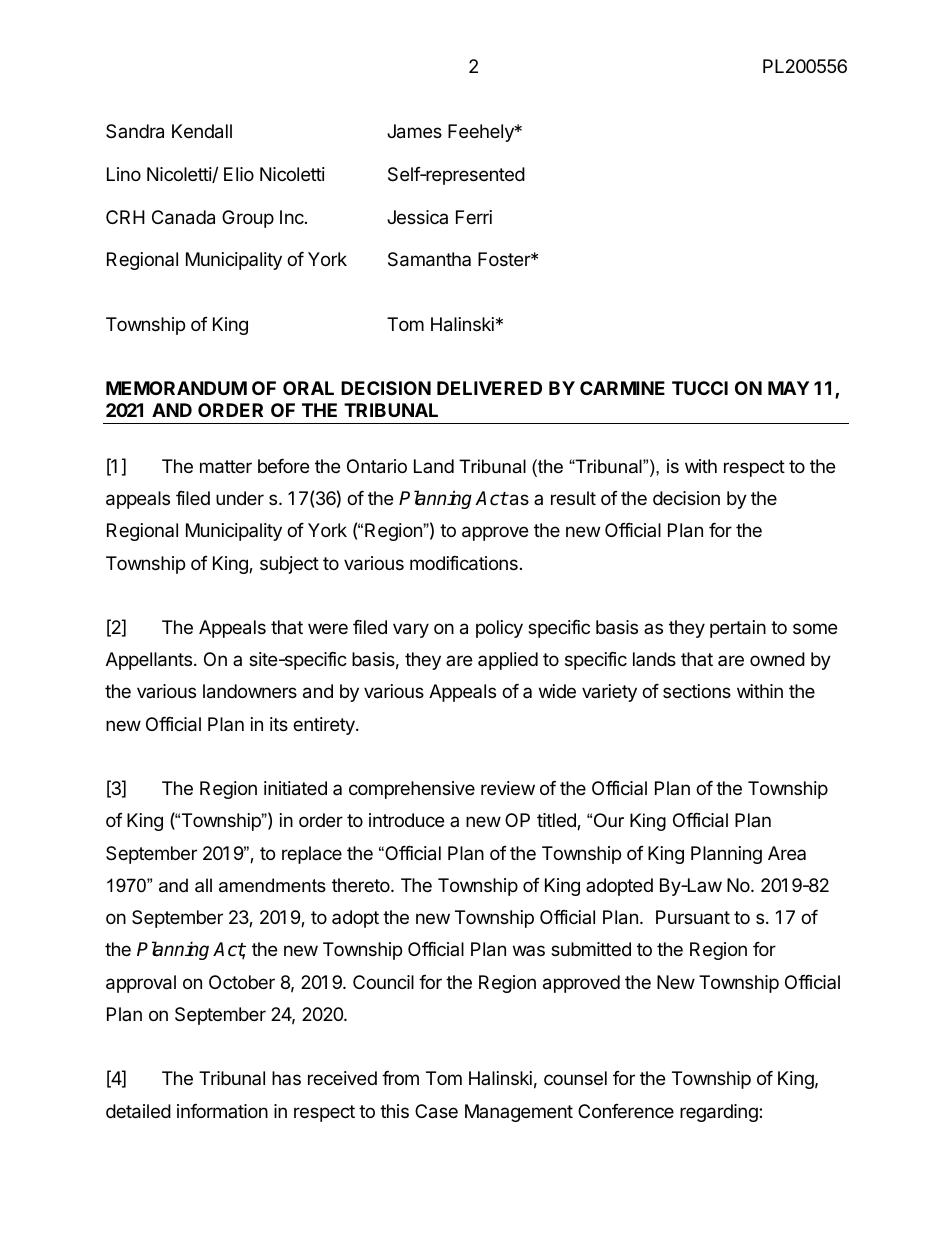 The height and width of the screenshot is (1233, 952). I want to click on TUCCI, so click(700, 388).
